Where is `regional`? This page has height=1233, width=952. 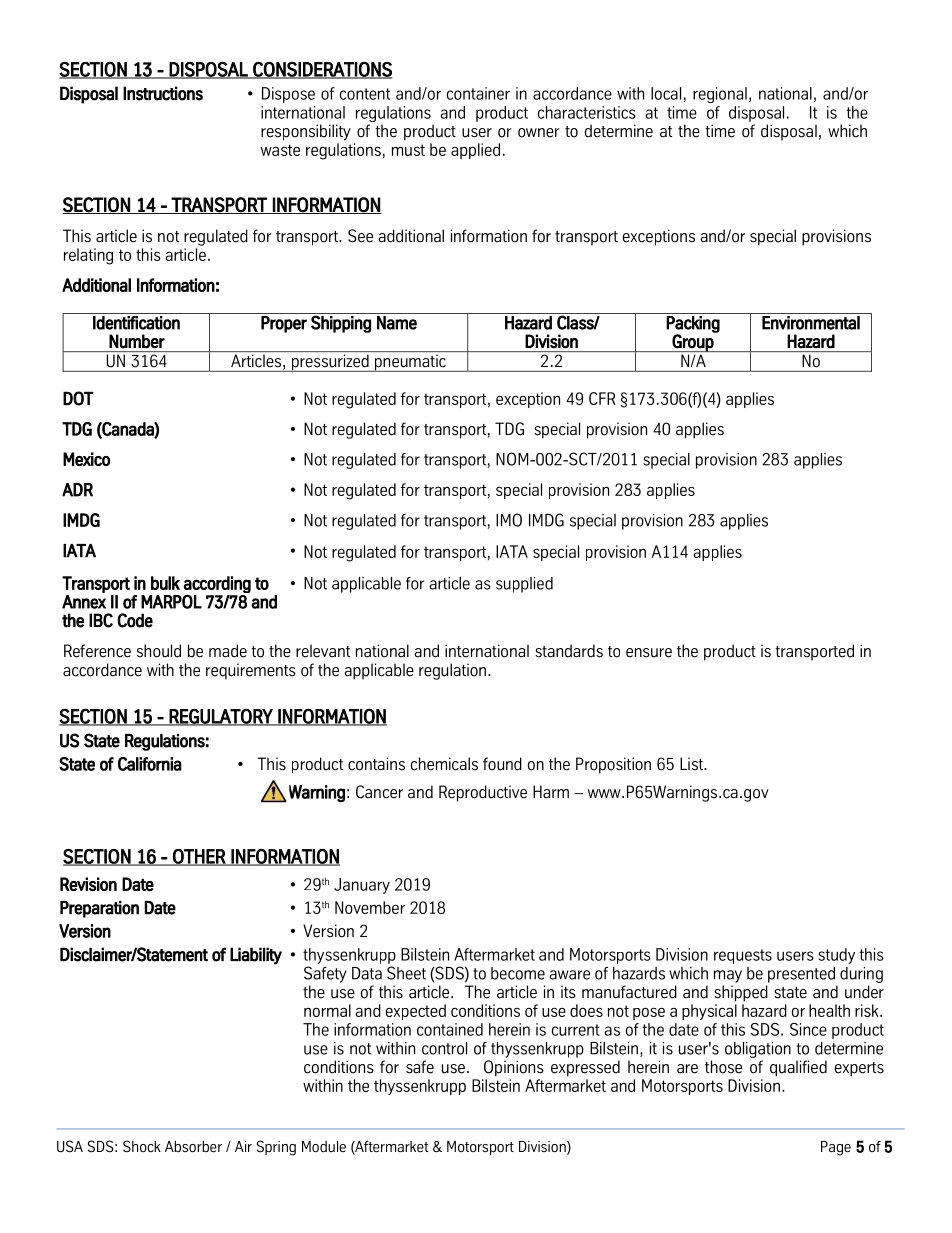 regional is located at coordinates (720, 95).
